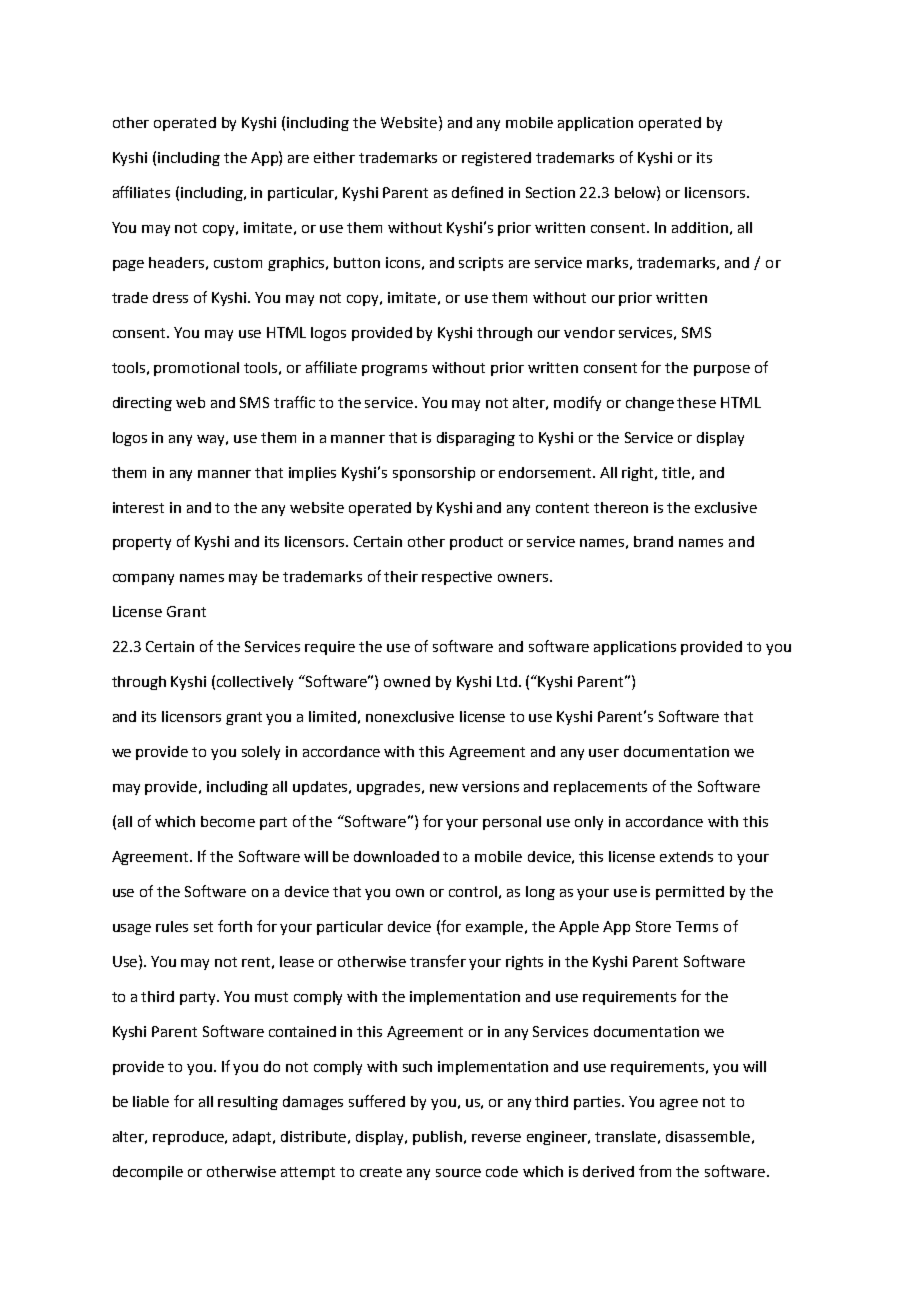 The height and width of the image is (1308, 924). Describe the element at coordinates (604, 753) in the image. I see `user` at that location.
